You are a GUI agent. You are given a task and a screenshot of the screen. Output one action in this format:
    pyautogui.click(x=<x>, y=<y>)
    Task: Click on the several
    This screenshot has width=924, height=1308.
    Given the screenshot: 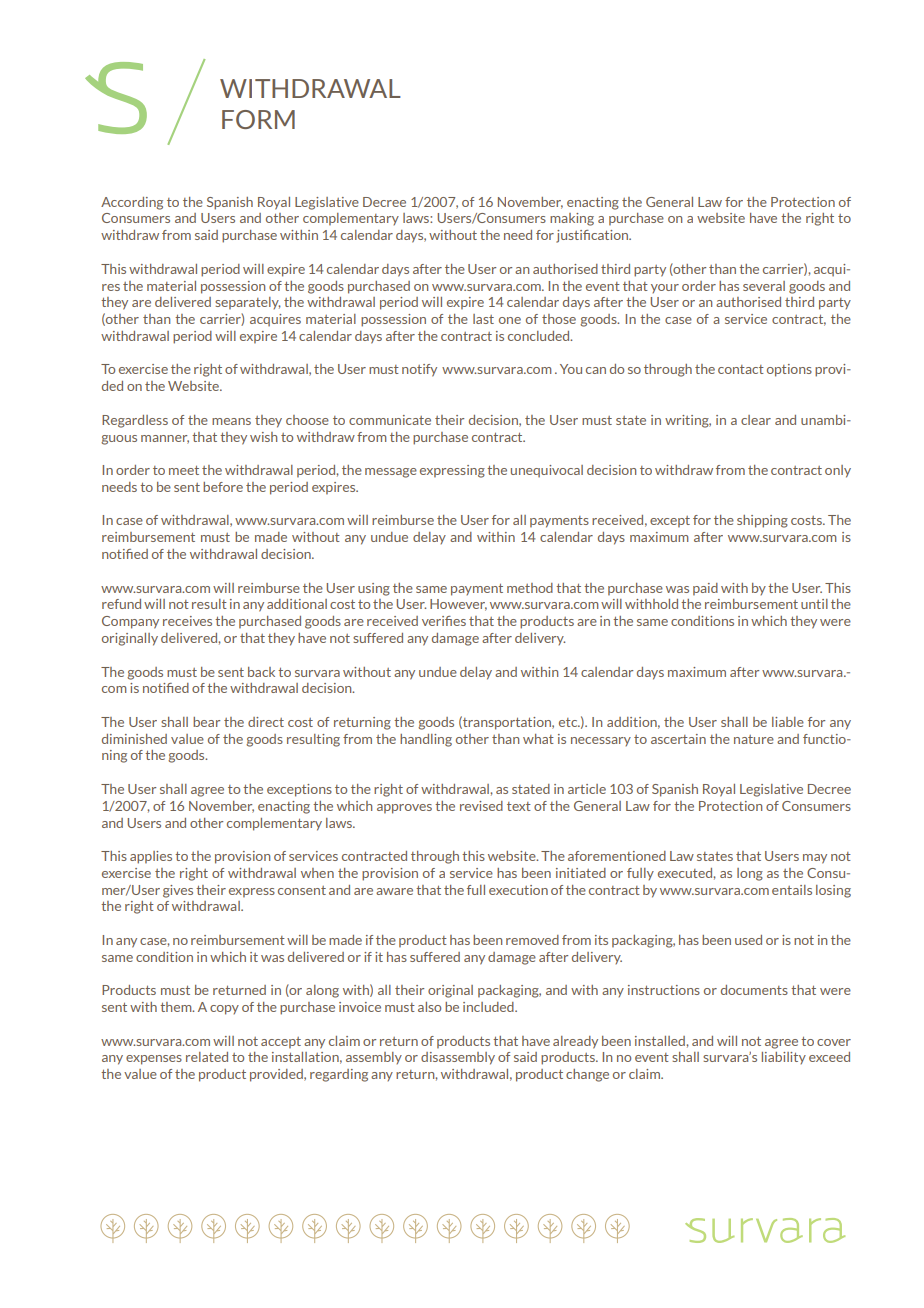 What is the action you would take?
    pyautogui.click(x=764, y=286)
